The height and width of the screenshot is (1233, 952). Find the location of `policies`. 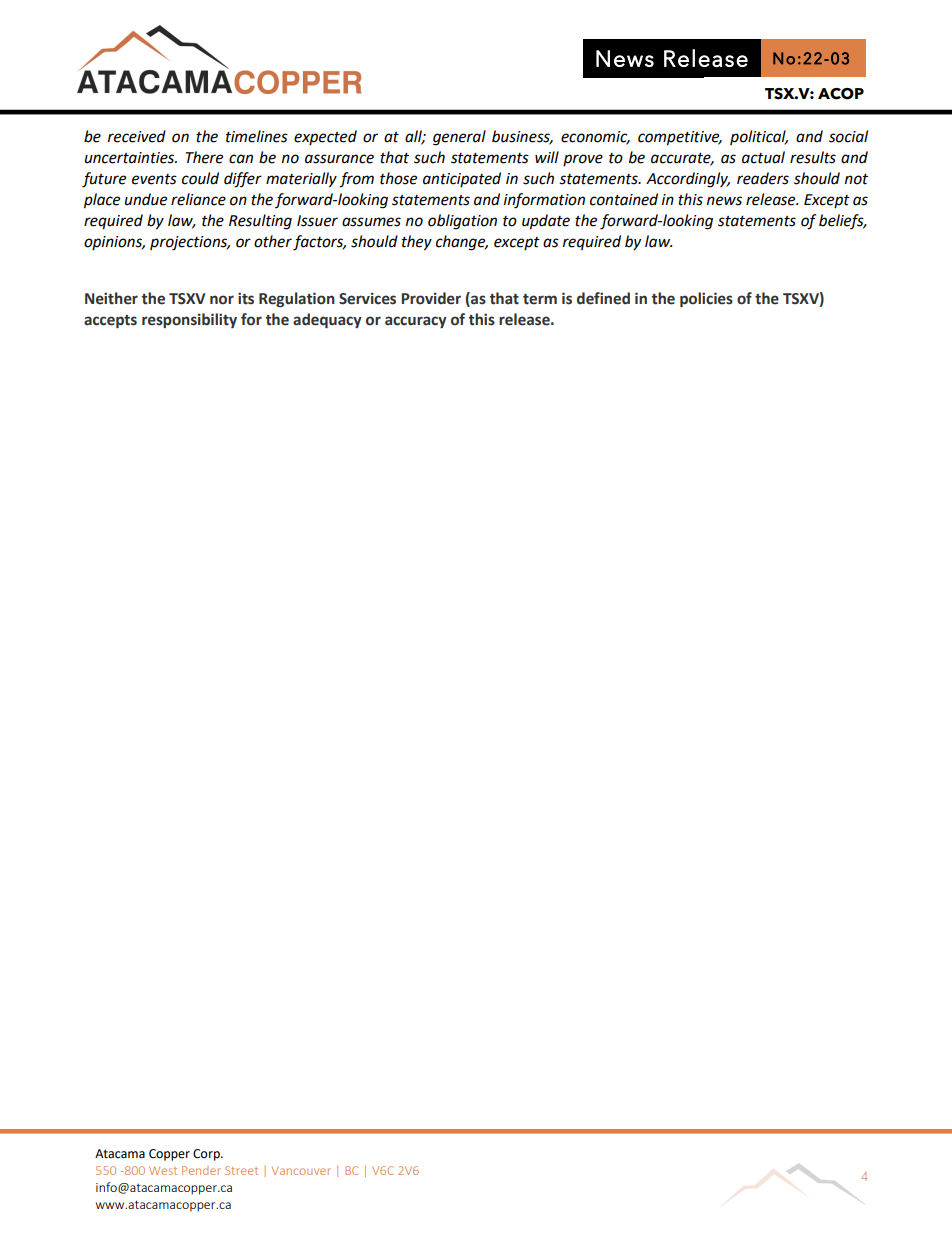

policies is located at coordinates (706, 299).
